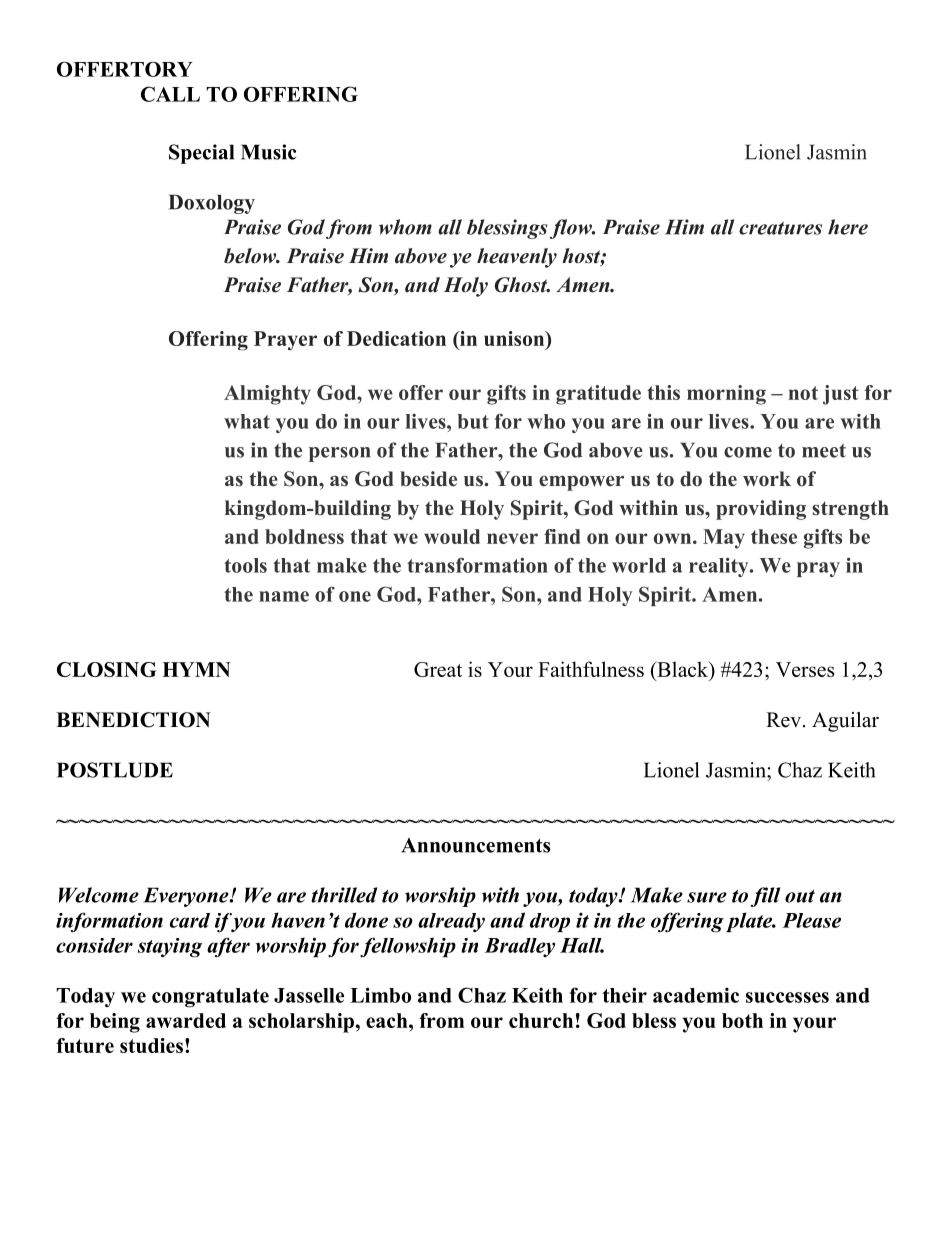 This document has height=1233, width=952. Describe the element at coordinates (774, 536) in the document. I see `these` at that location.
